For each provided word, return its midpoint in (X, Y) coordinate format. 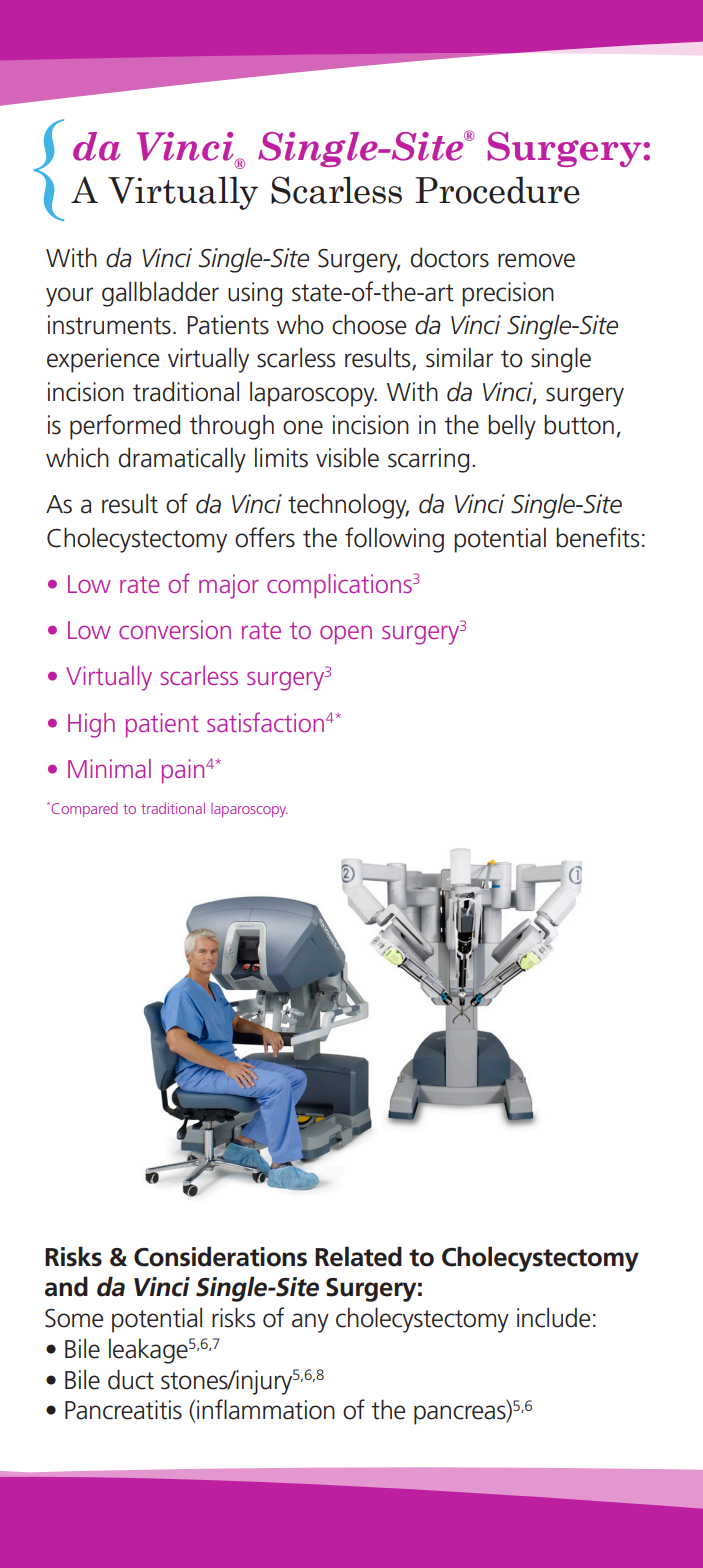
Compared (83, 810)
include (553, 1318)
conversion (175, 629)
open (346, 635)
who (300, 325)
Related (358, 1256)
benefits (597, 537)
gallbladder (160, 294)
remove (536, 260)
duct (131, 1379)
